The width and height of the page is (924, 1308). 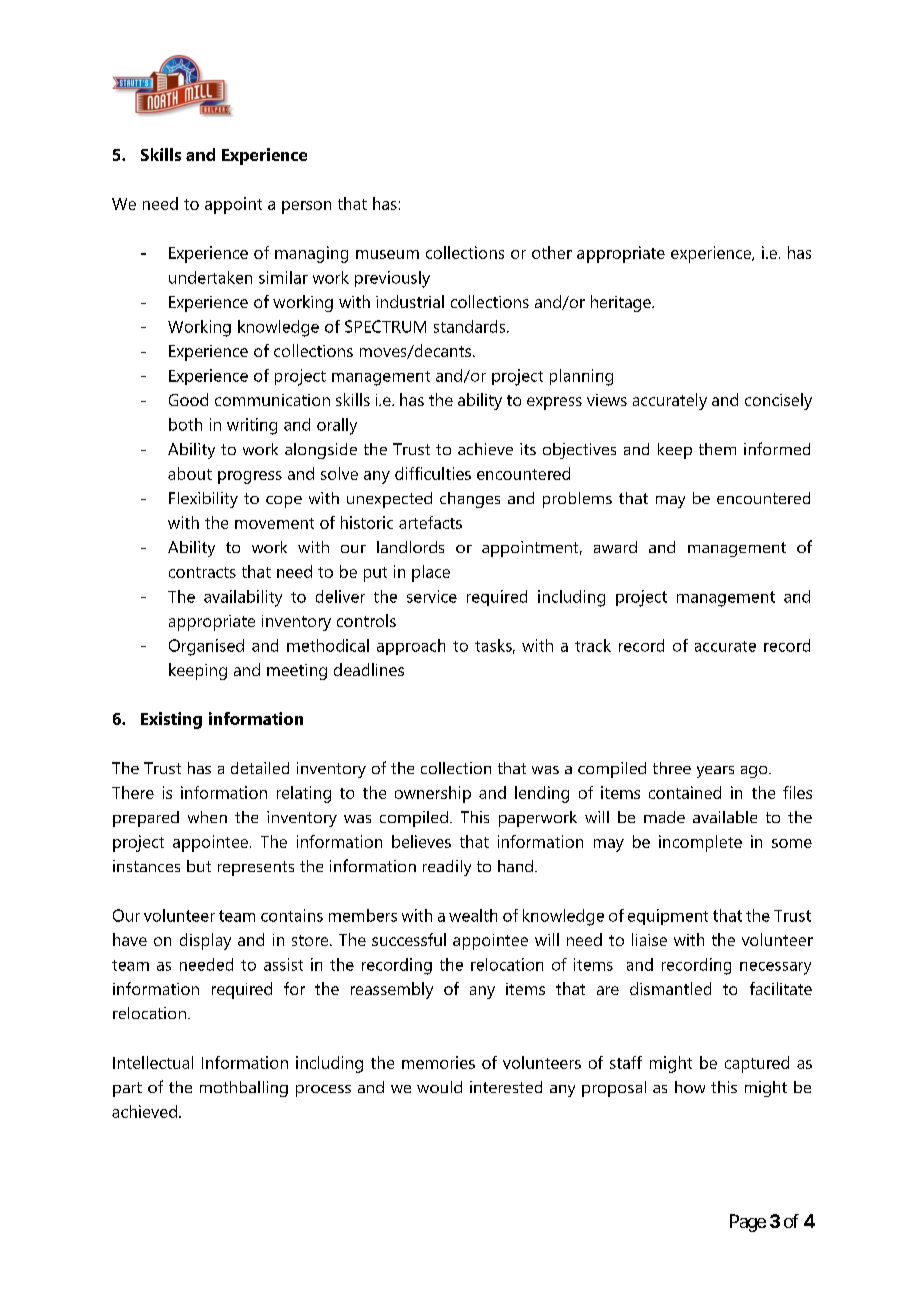 I want to click on would, so click(x=439, y=1087).
